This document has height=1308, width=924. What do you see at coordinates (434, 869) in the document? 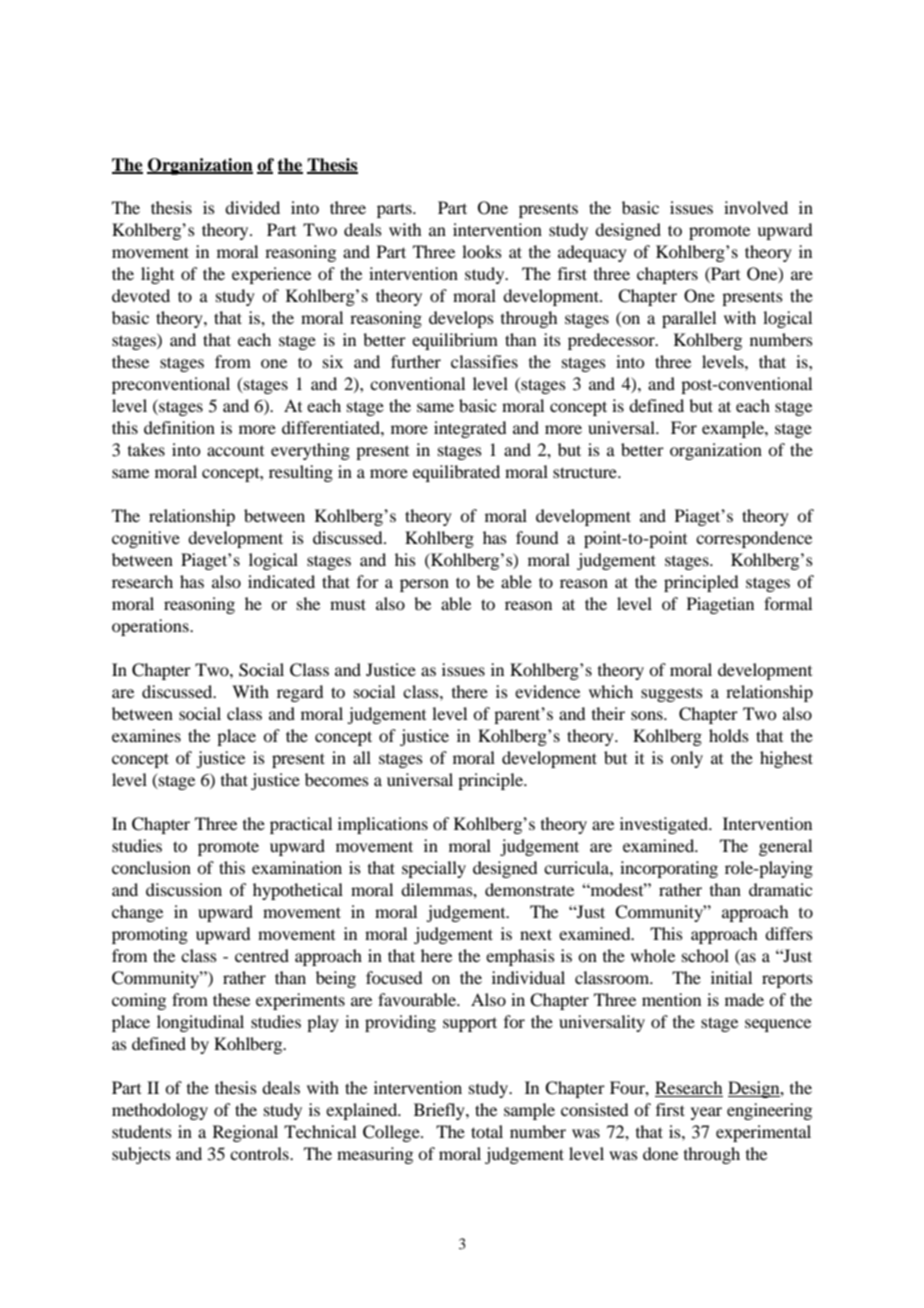
I see `specially` at bounding box center [434, 869].
